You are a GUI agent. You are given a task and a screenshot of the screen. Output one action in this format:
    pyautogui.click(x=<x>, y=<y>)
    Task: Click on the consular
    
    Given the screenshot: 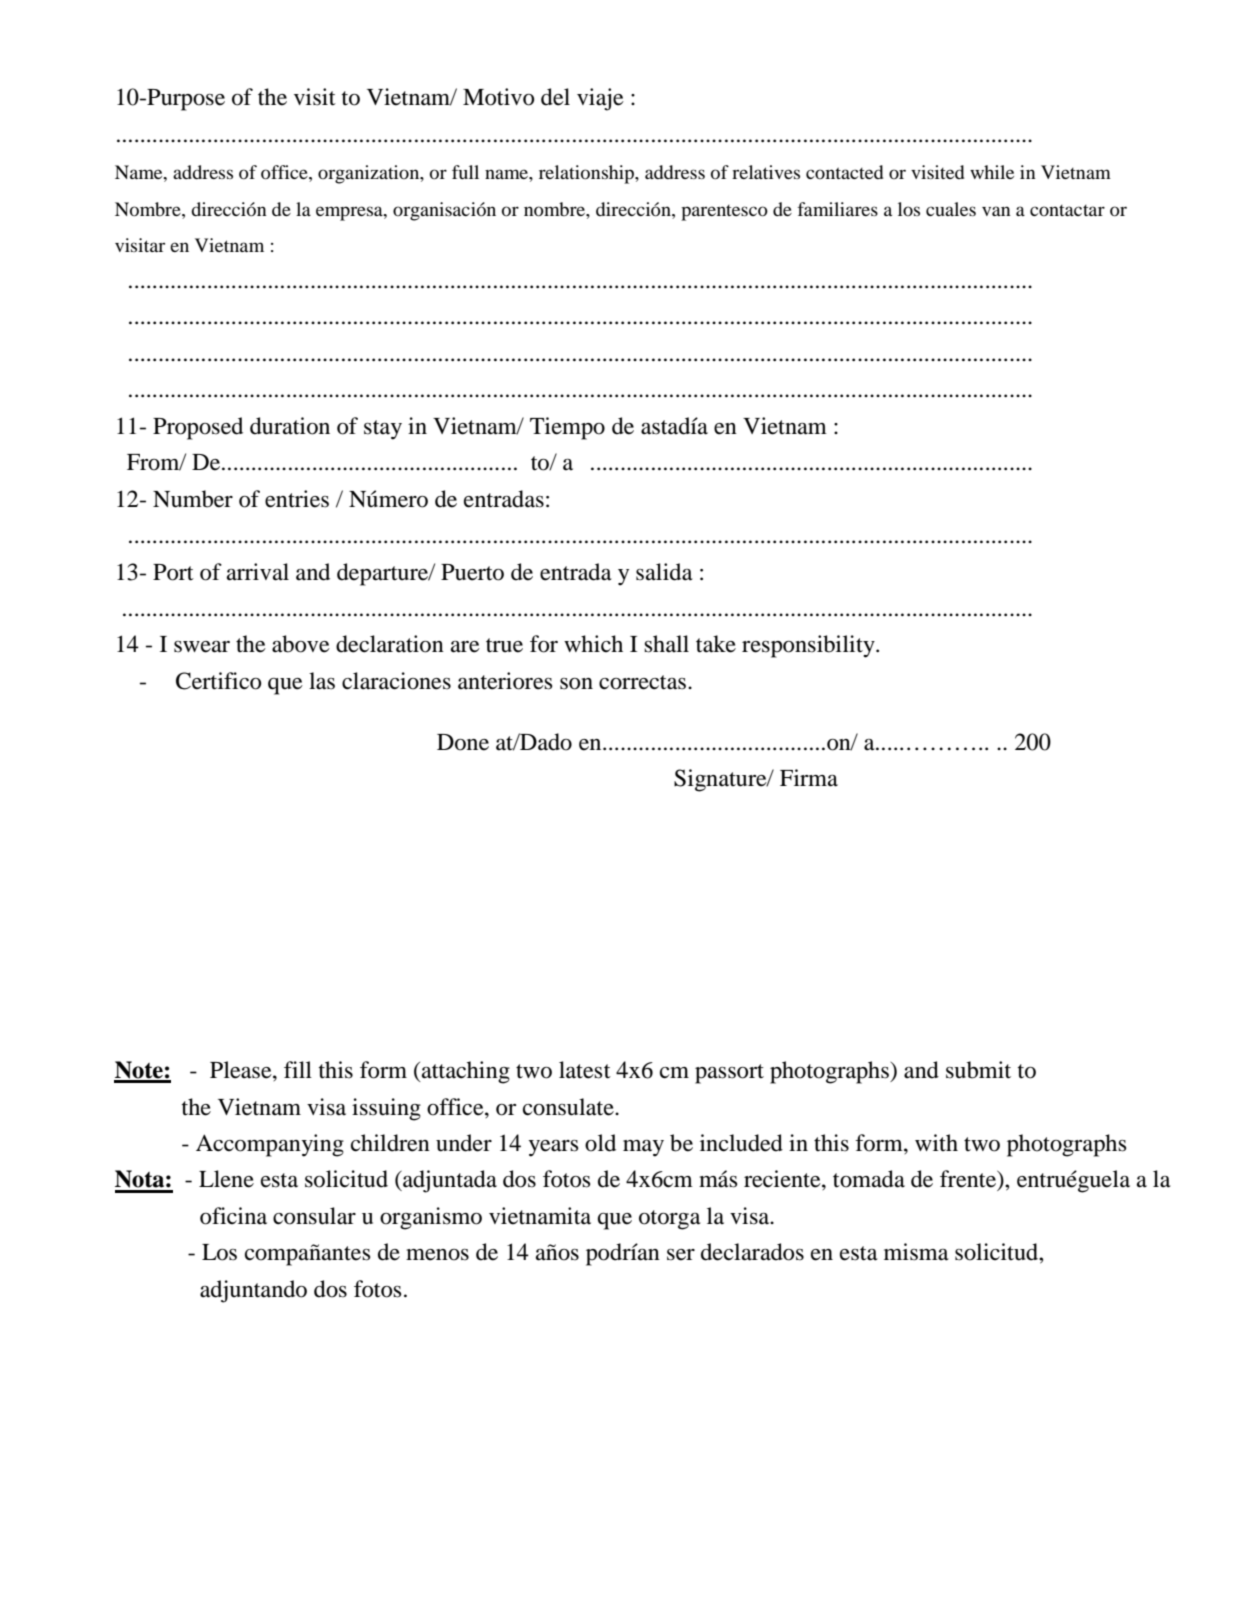 What is the action you would take?
    pyautogui.click(x=314, y=1216)
